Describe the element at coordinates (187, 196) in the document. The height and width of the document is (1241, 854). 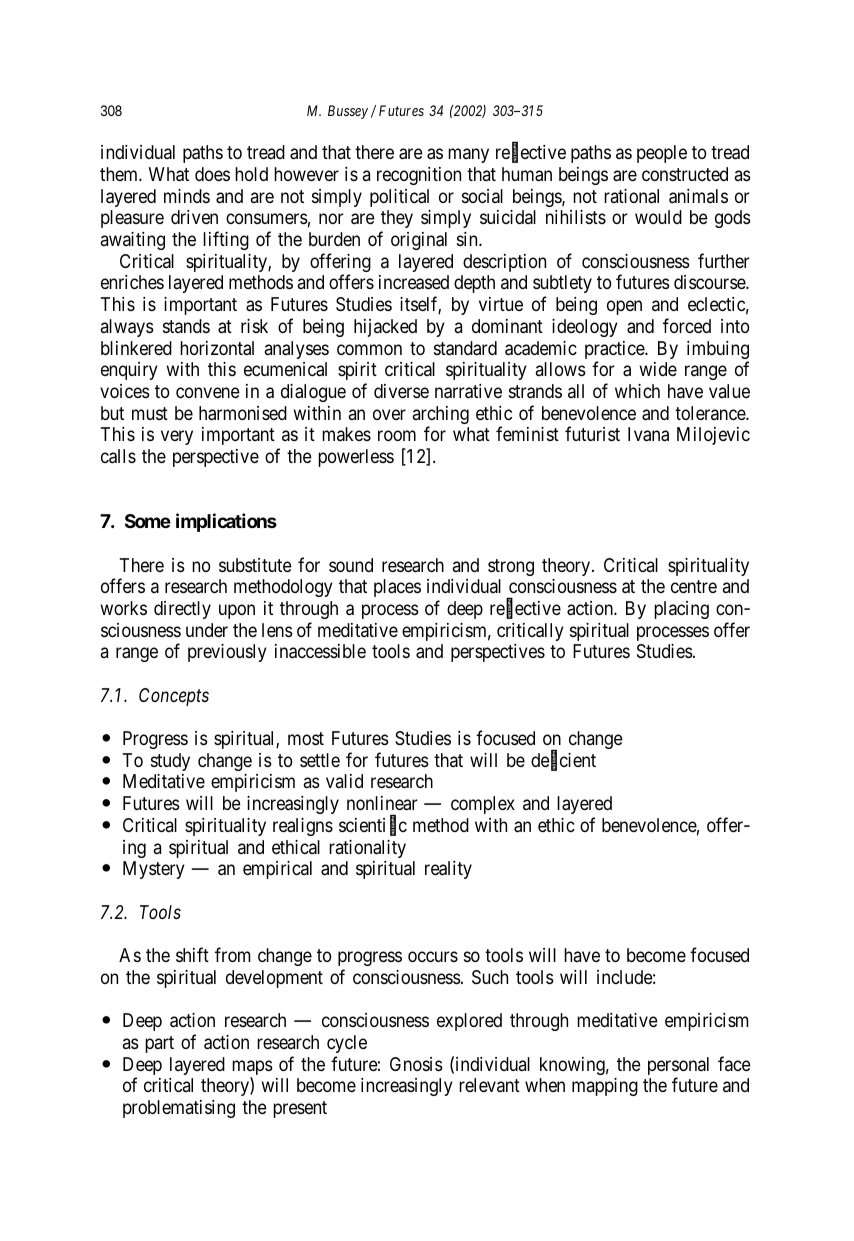
I see `minds` at that location.
